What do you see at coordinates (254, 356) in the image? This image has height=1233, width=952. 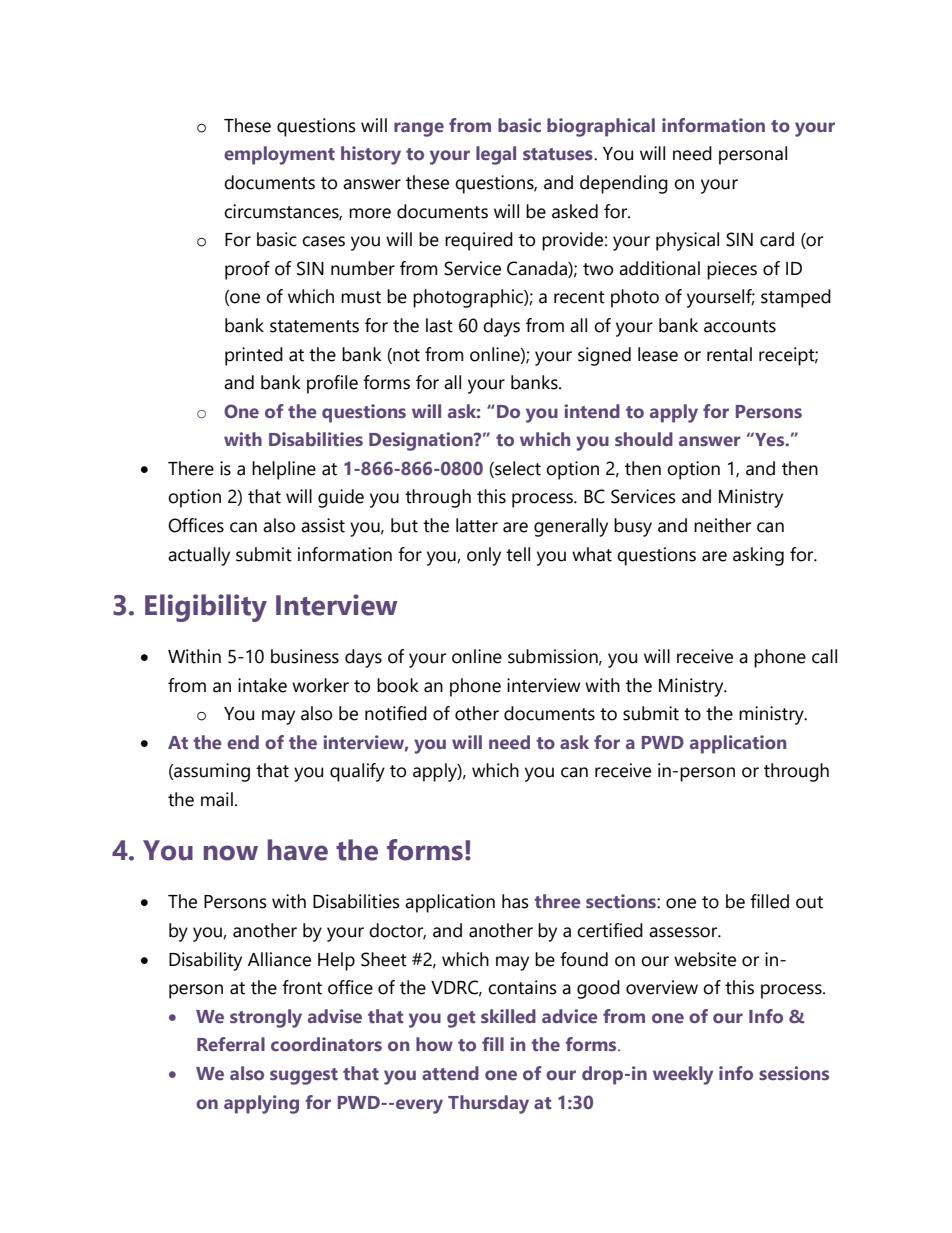 I see `printed` at bounding box center [254, 356].
